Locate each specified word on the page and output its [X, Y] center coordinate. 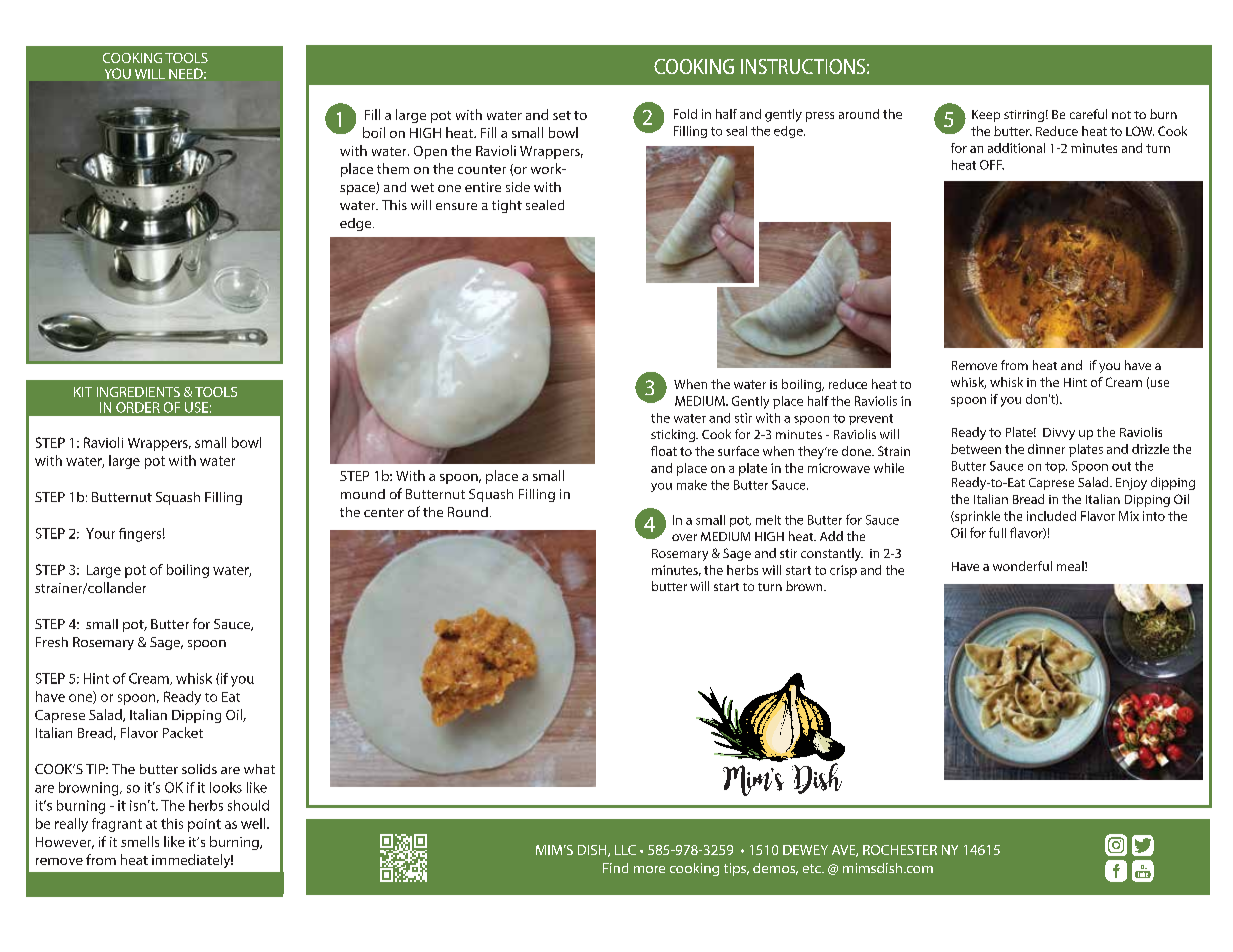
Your [100, 533]
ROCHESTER [900, 850]
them [393, 168]
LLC [625, 850]
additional [1016, 148]
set [562, 115]
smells [140, 841]
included [1051, 516]
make [692, 485]
